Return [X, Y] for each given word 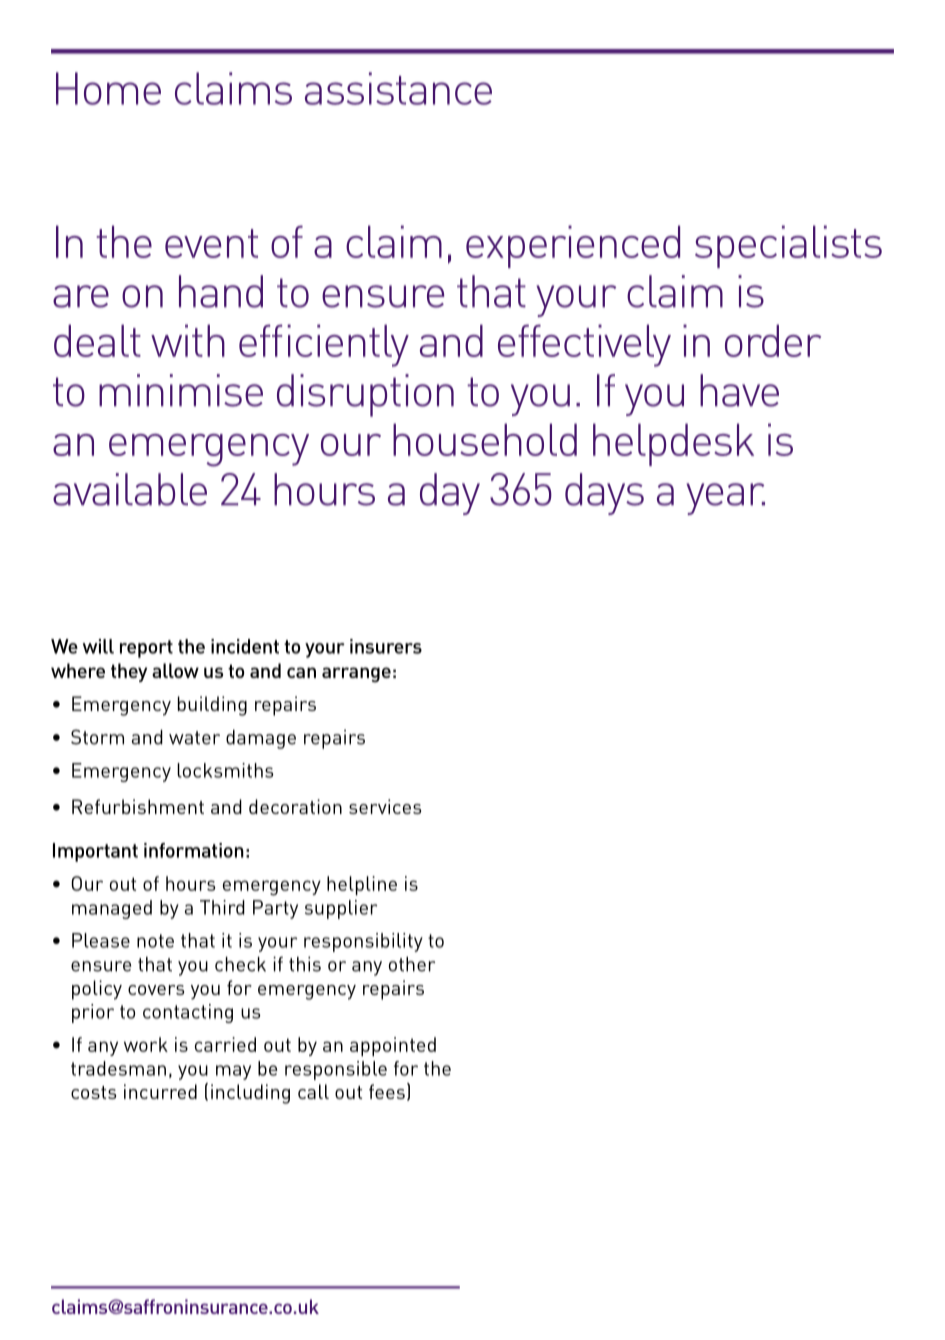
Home [108, 88]
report [146, 649]
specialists [788, 246]
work [146, 1044]
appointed [393, 1047]
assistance [398, 88]
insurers [386, 646]
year [725, 499]
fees [387, 1091]
